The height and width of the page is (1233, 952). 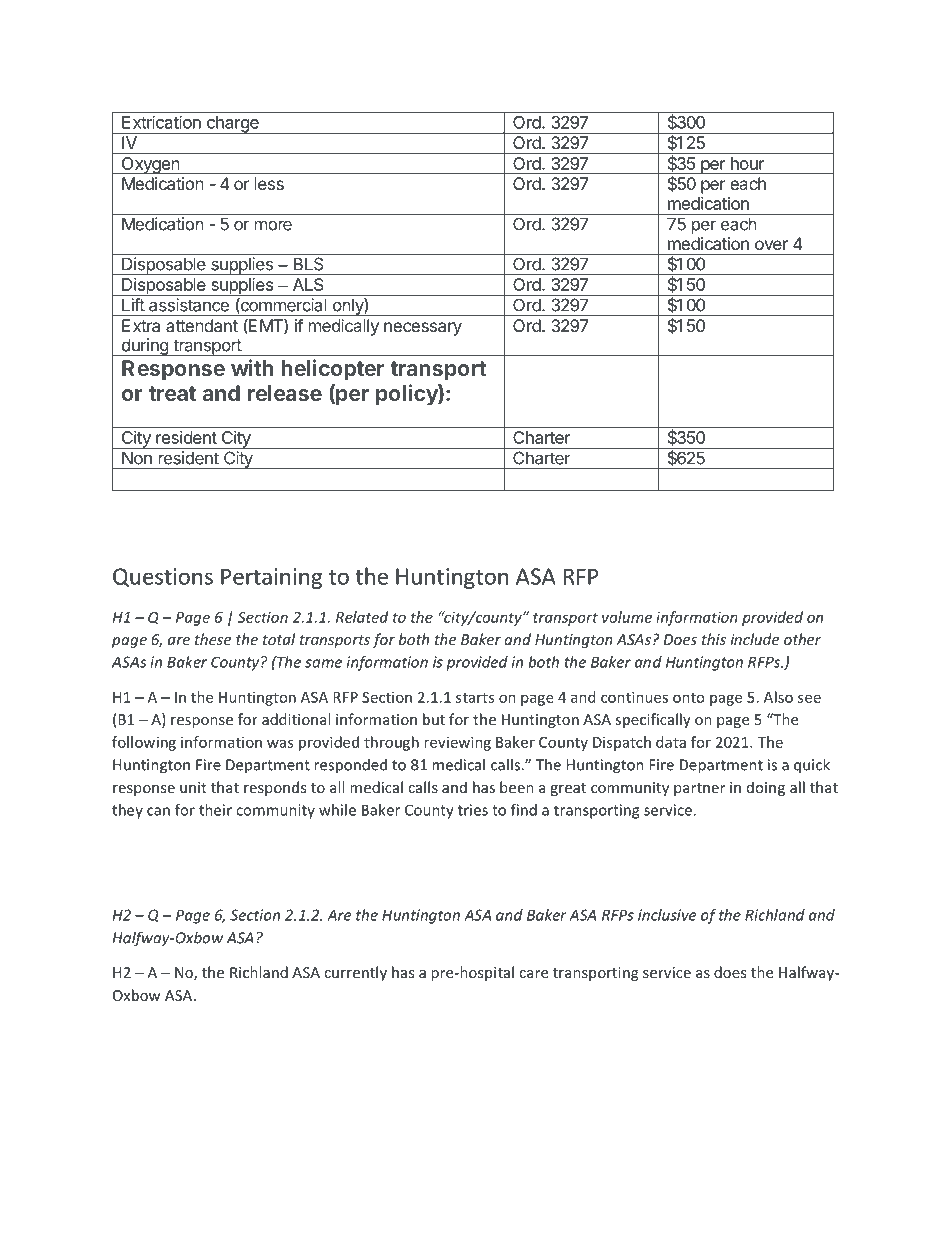 I want to click on attendant, so click(x=202, y=325).
